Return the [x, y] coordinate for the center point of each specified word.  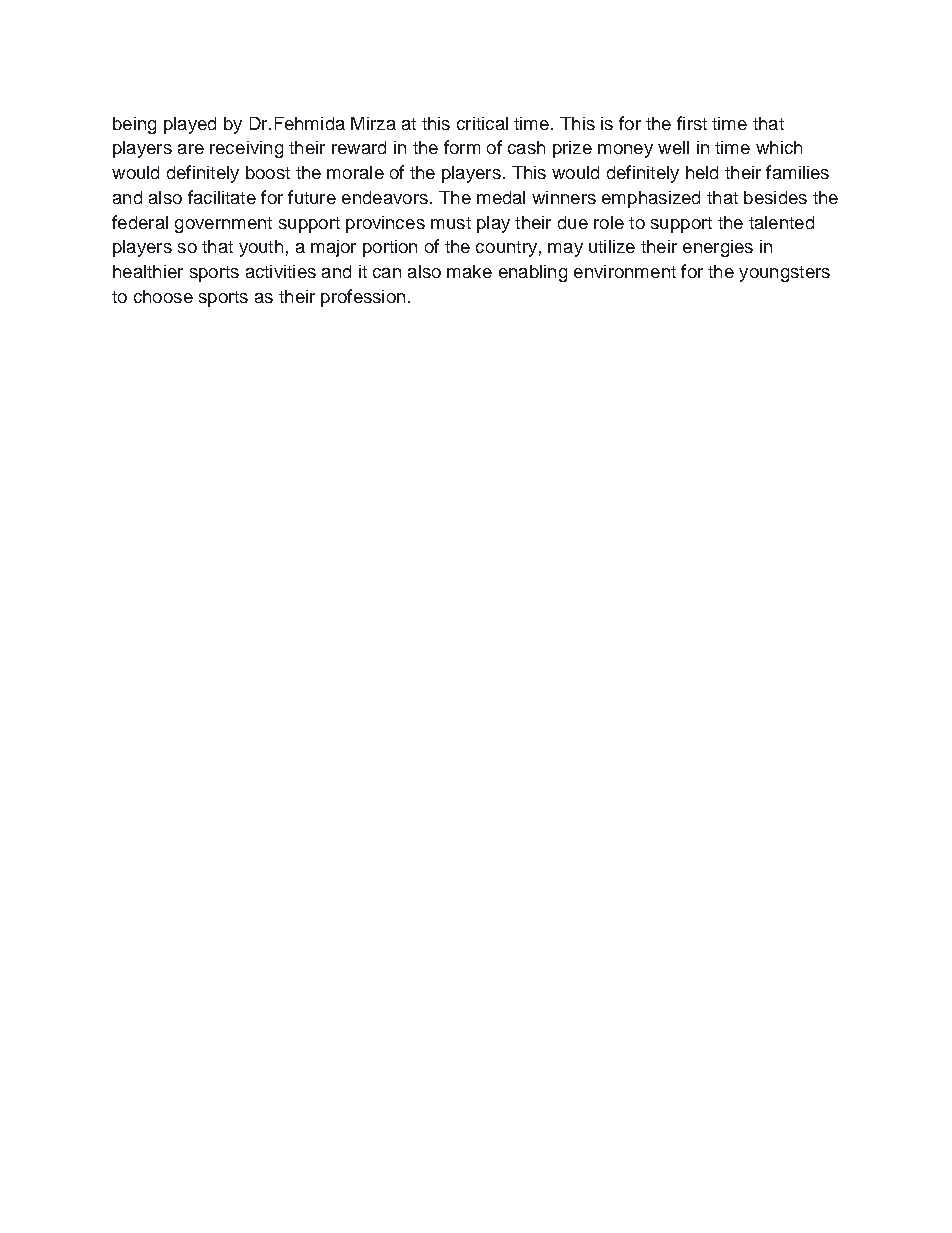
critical [482, 123]
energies [718, 248]
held [702, 172]
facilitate [222, 197]
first [692, 123]
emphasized [651, 199]
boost [268, 172]
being [134, 125]
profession [363, 298]
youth [261, 248]
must [451, 223]
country [506, 249]
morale [355, 172]
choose [163, 296]
